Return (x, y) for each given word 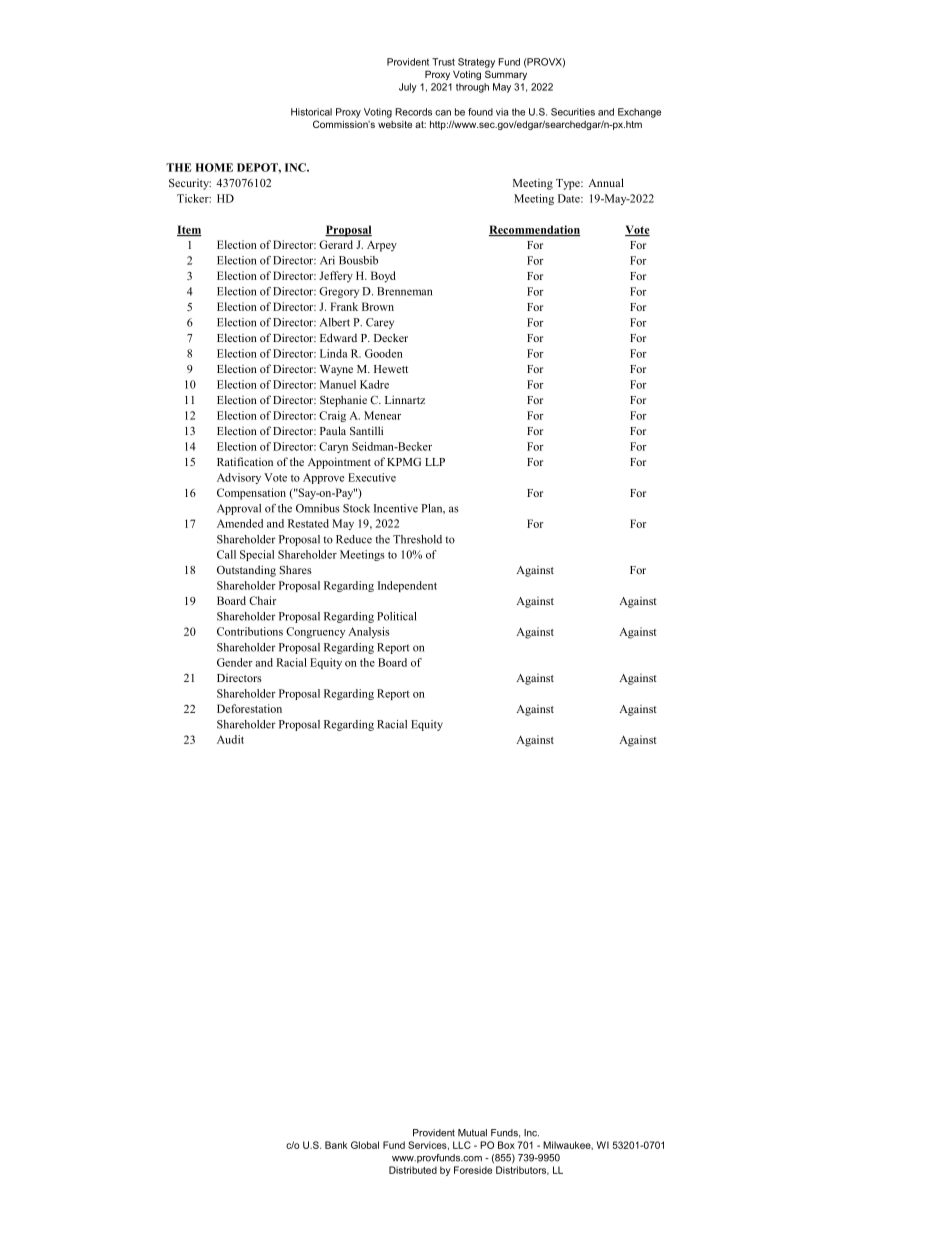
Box (506, 1145)
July (408, 88)
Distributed (413, 1170)
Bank (336, 1145)
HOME (214, 167)
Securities (573, 112)
